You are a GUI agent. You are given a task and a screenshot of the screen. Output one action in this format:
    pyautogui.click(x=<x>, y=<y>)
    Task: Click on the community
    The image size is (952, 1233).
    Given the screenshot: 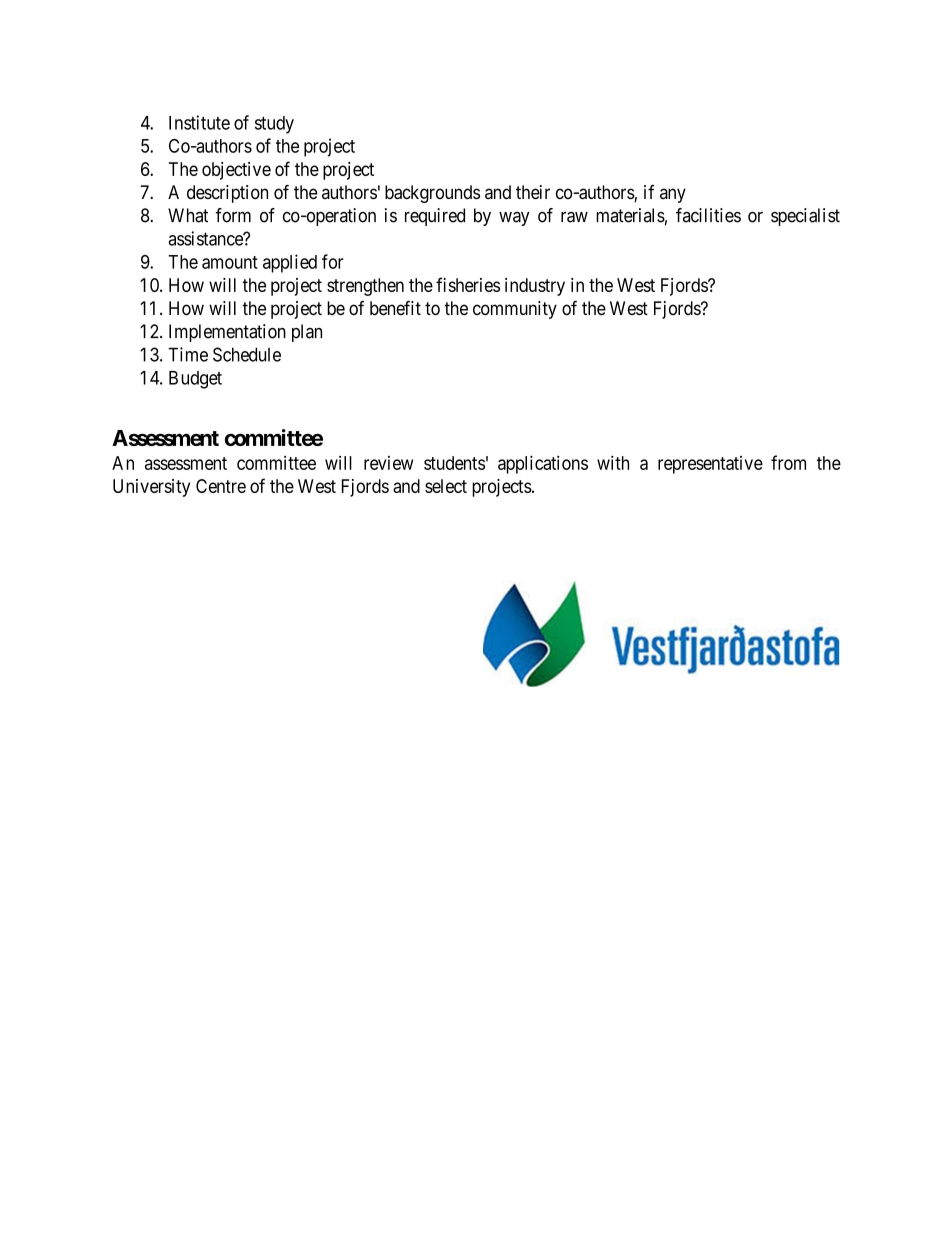 What is the action you would take?
    pyautogui.click(x=515, y=310)
